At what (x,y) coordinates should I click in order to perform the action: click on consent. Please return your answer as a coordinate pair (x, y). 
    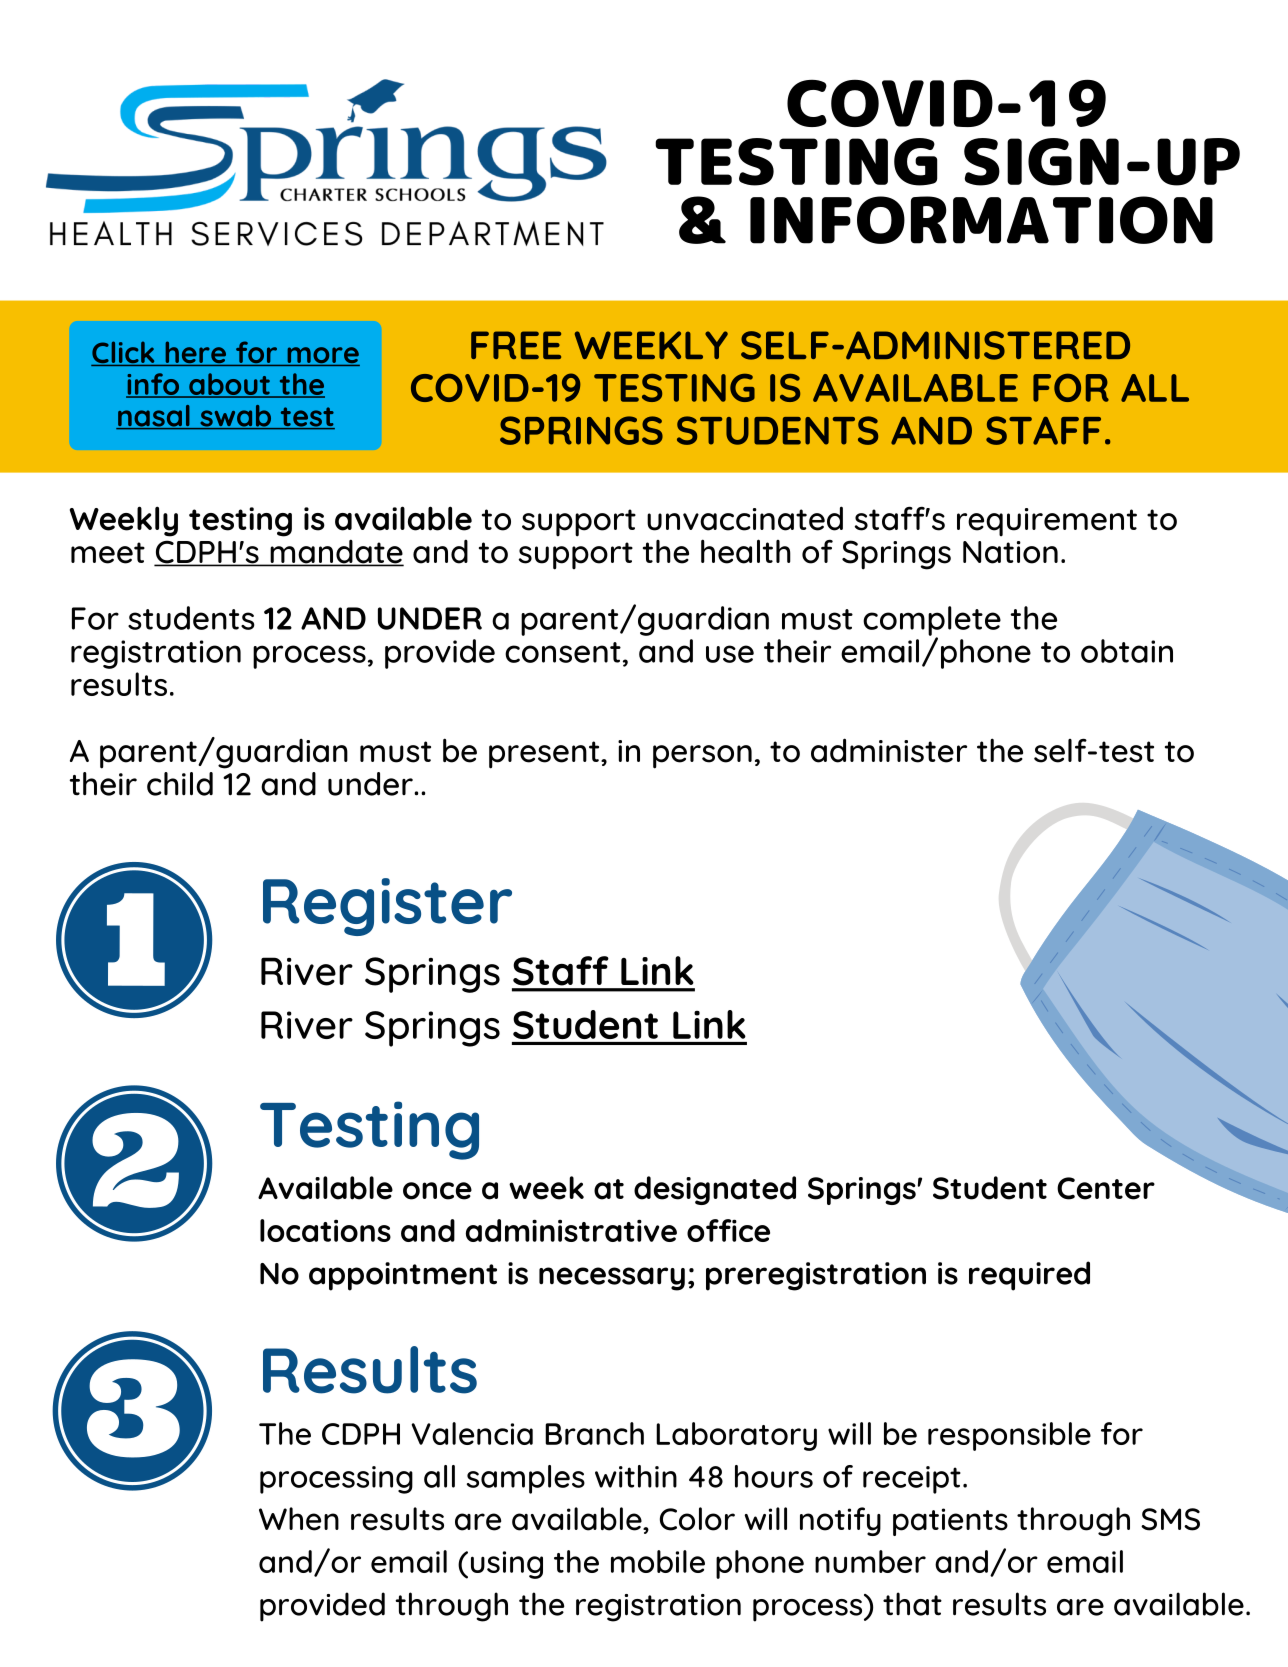
    Looking at the image, I should click on (563, 652).
